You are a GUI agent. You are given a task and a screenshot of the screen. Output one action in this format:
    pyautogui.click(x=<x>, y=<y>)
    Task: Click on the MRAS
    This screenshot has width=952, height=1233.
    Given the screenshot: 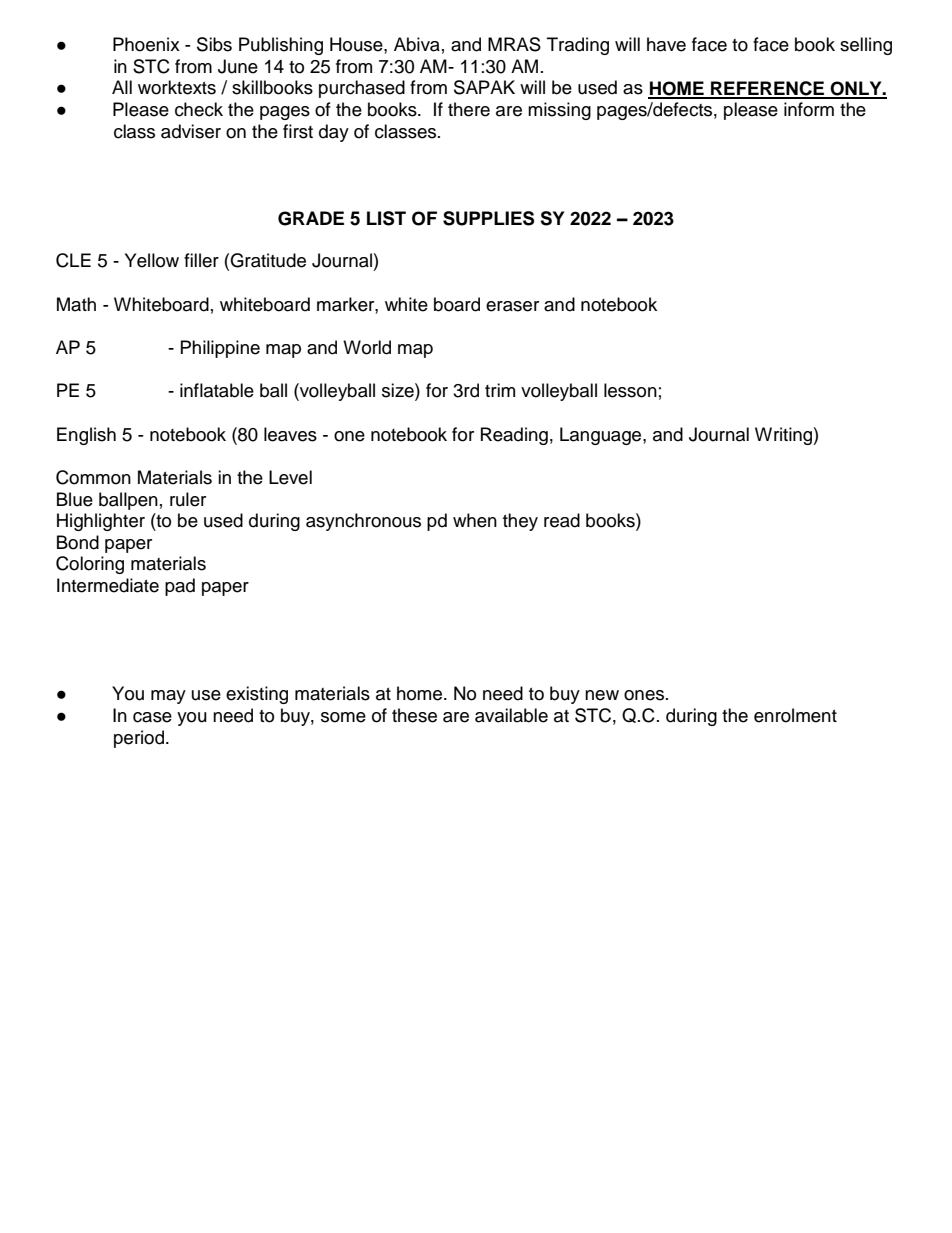 What is the action you would take?
    pyautogui.click(x=514, y=44)
